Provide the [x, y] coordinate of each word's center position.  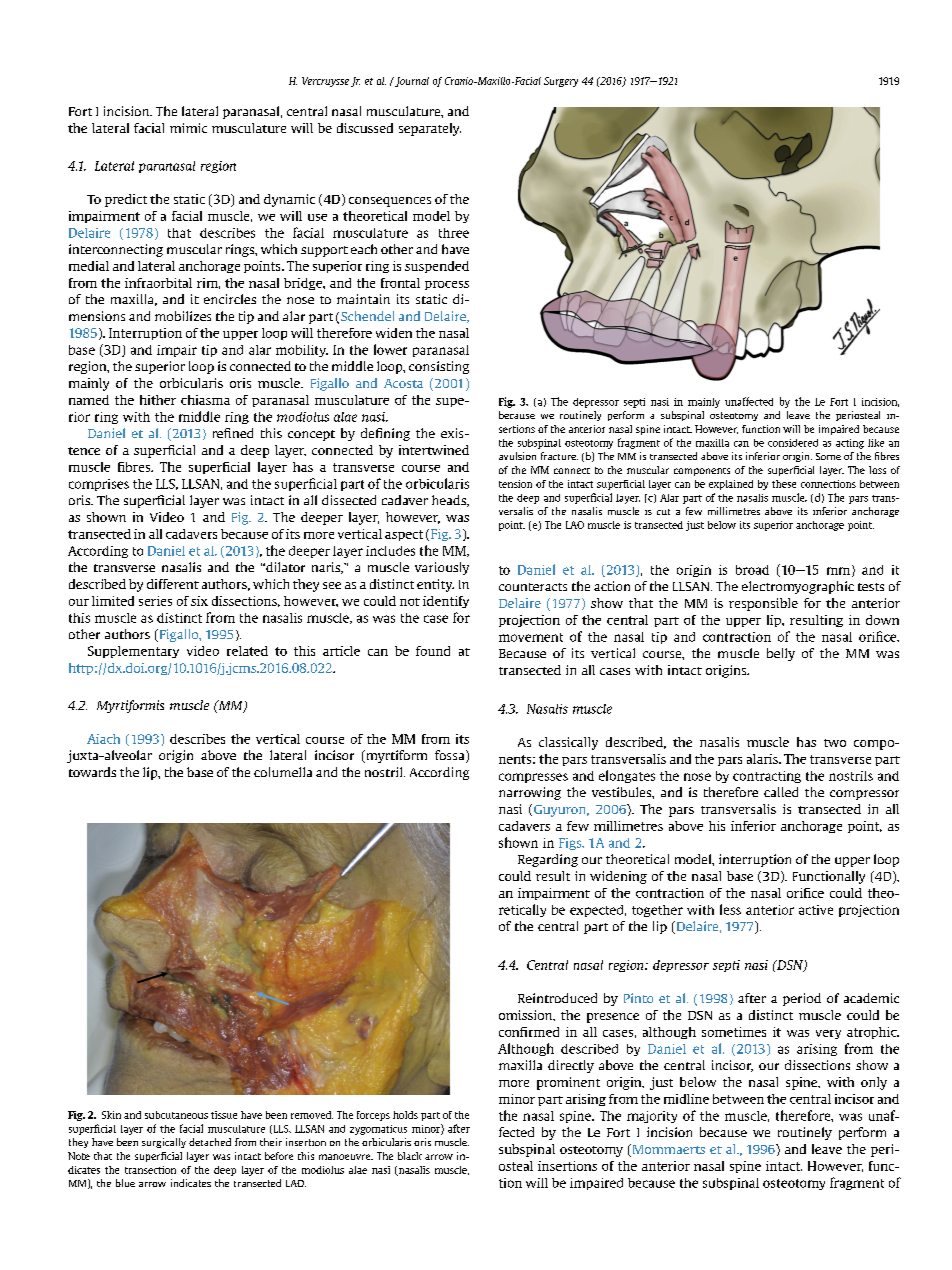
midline [686, 1099]
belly [781, 654]
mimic [188, 128]
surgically [164, 1143]
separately [430, 129]
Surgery [561, 82]
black [410, 1156]
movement [531, 637]
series [155, 601]
